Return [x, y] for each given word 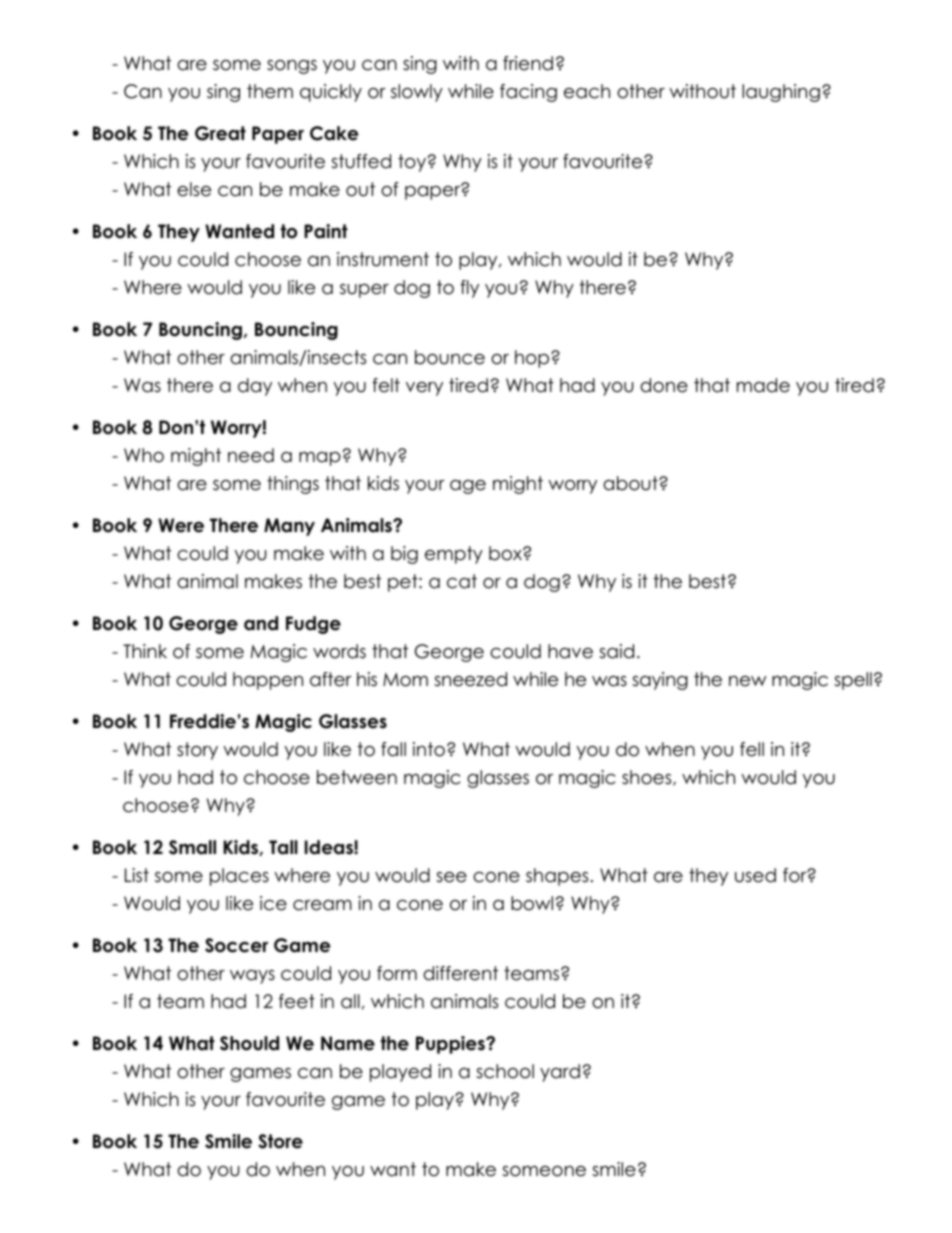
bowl [532, 903]
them [270, 91]
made [763, 385]
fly [469, 289]
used [755, 875]
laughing [781, 93]
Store [280, 1141]
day [255, 387]
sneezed [470, 679]
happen [268, 681]
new [748, 681]
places [239, 877]
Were [181, 525]
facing [528, 93]
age [468, 487]
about [631, 483]
